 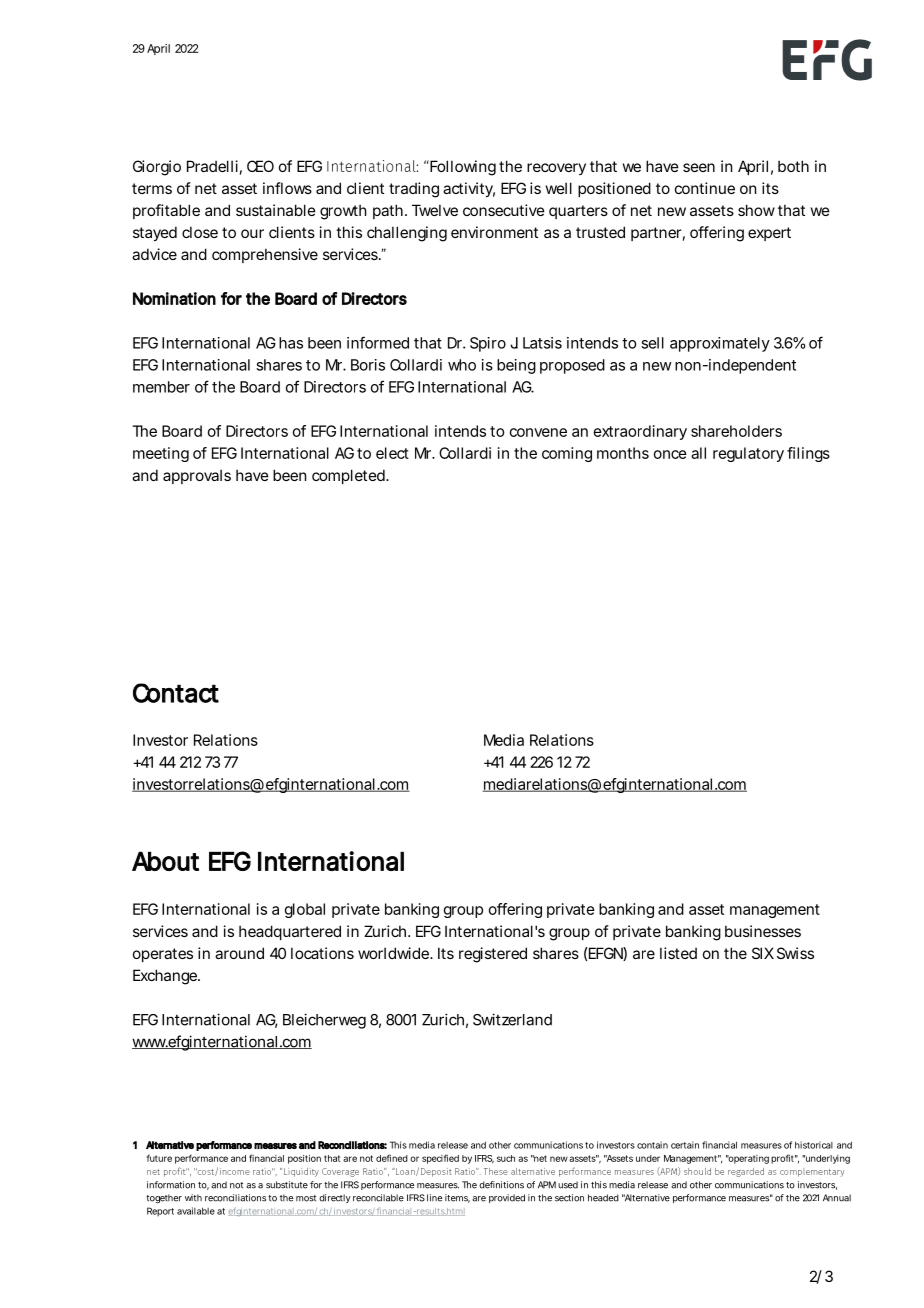 What do you see at coordinates (756, 210) in the image?
I see `show` at bounding box center [756, 210].
